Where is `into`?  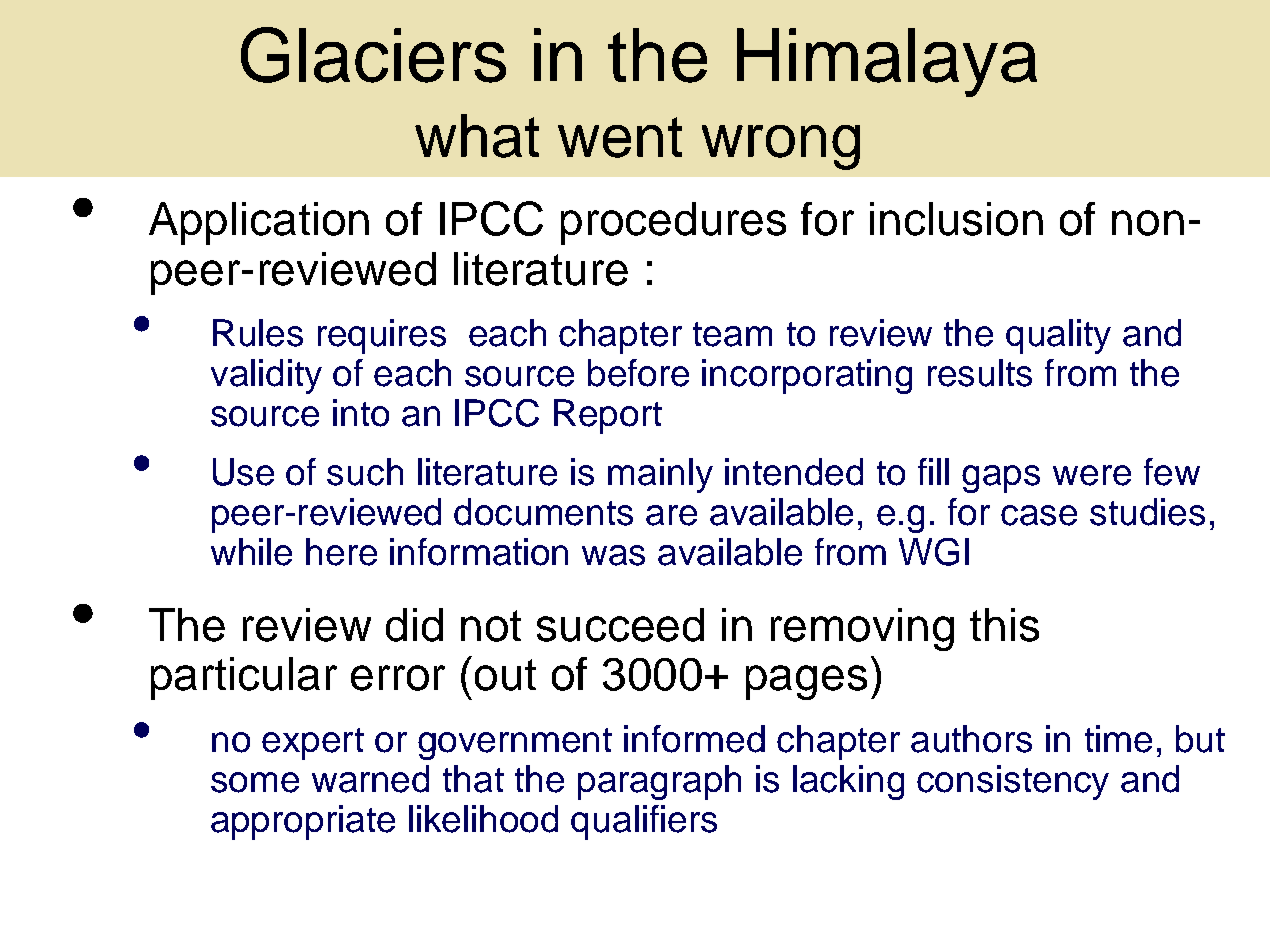
into is located at coordinates (361, 413).
